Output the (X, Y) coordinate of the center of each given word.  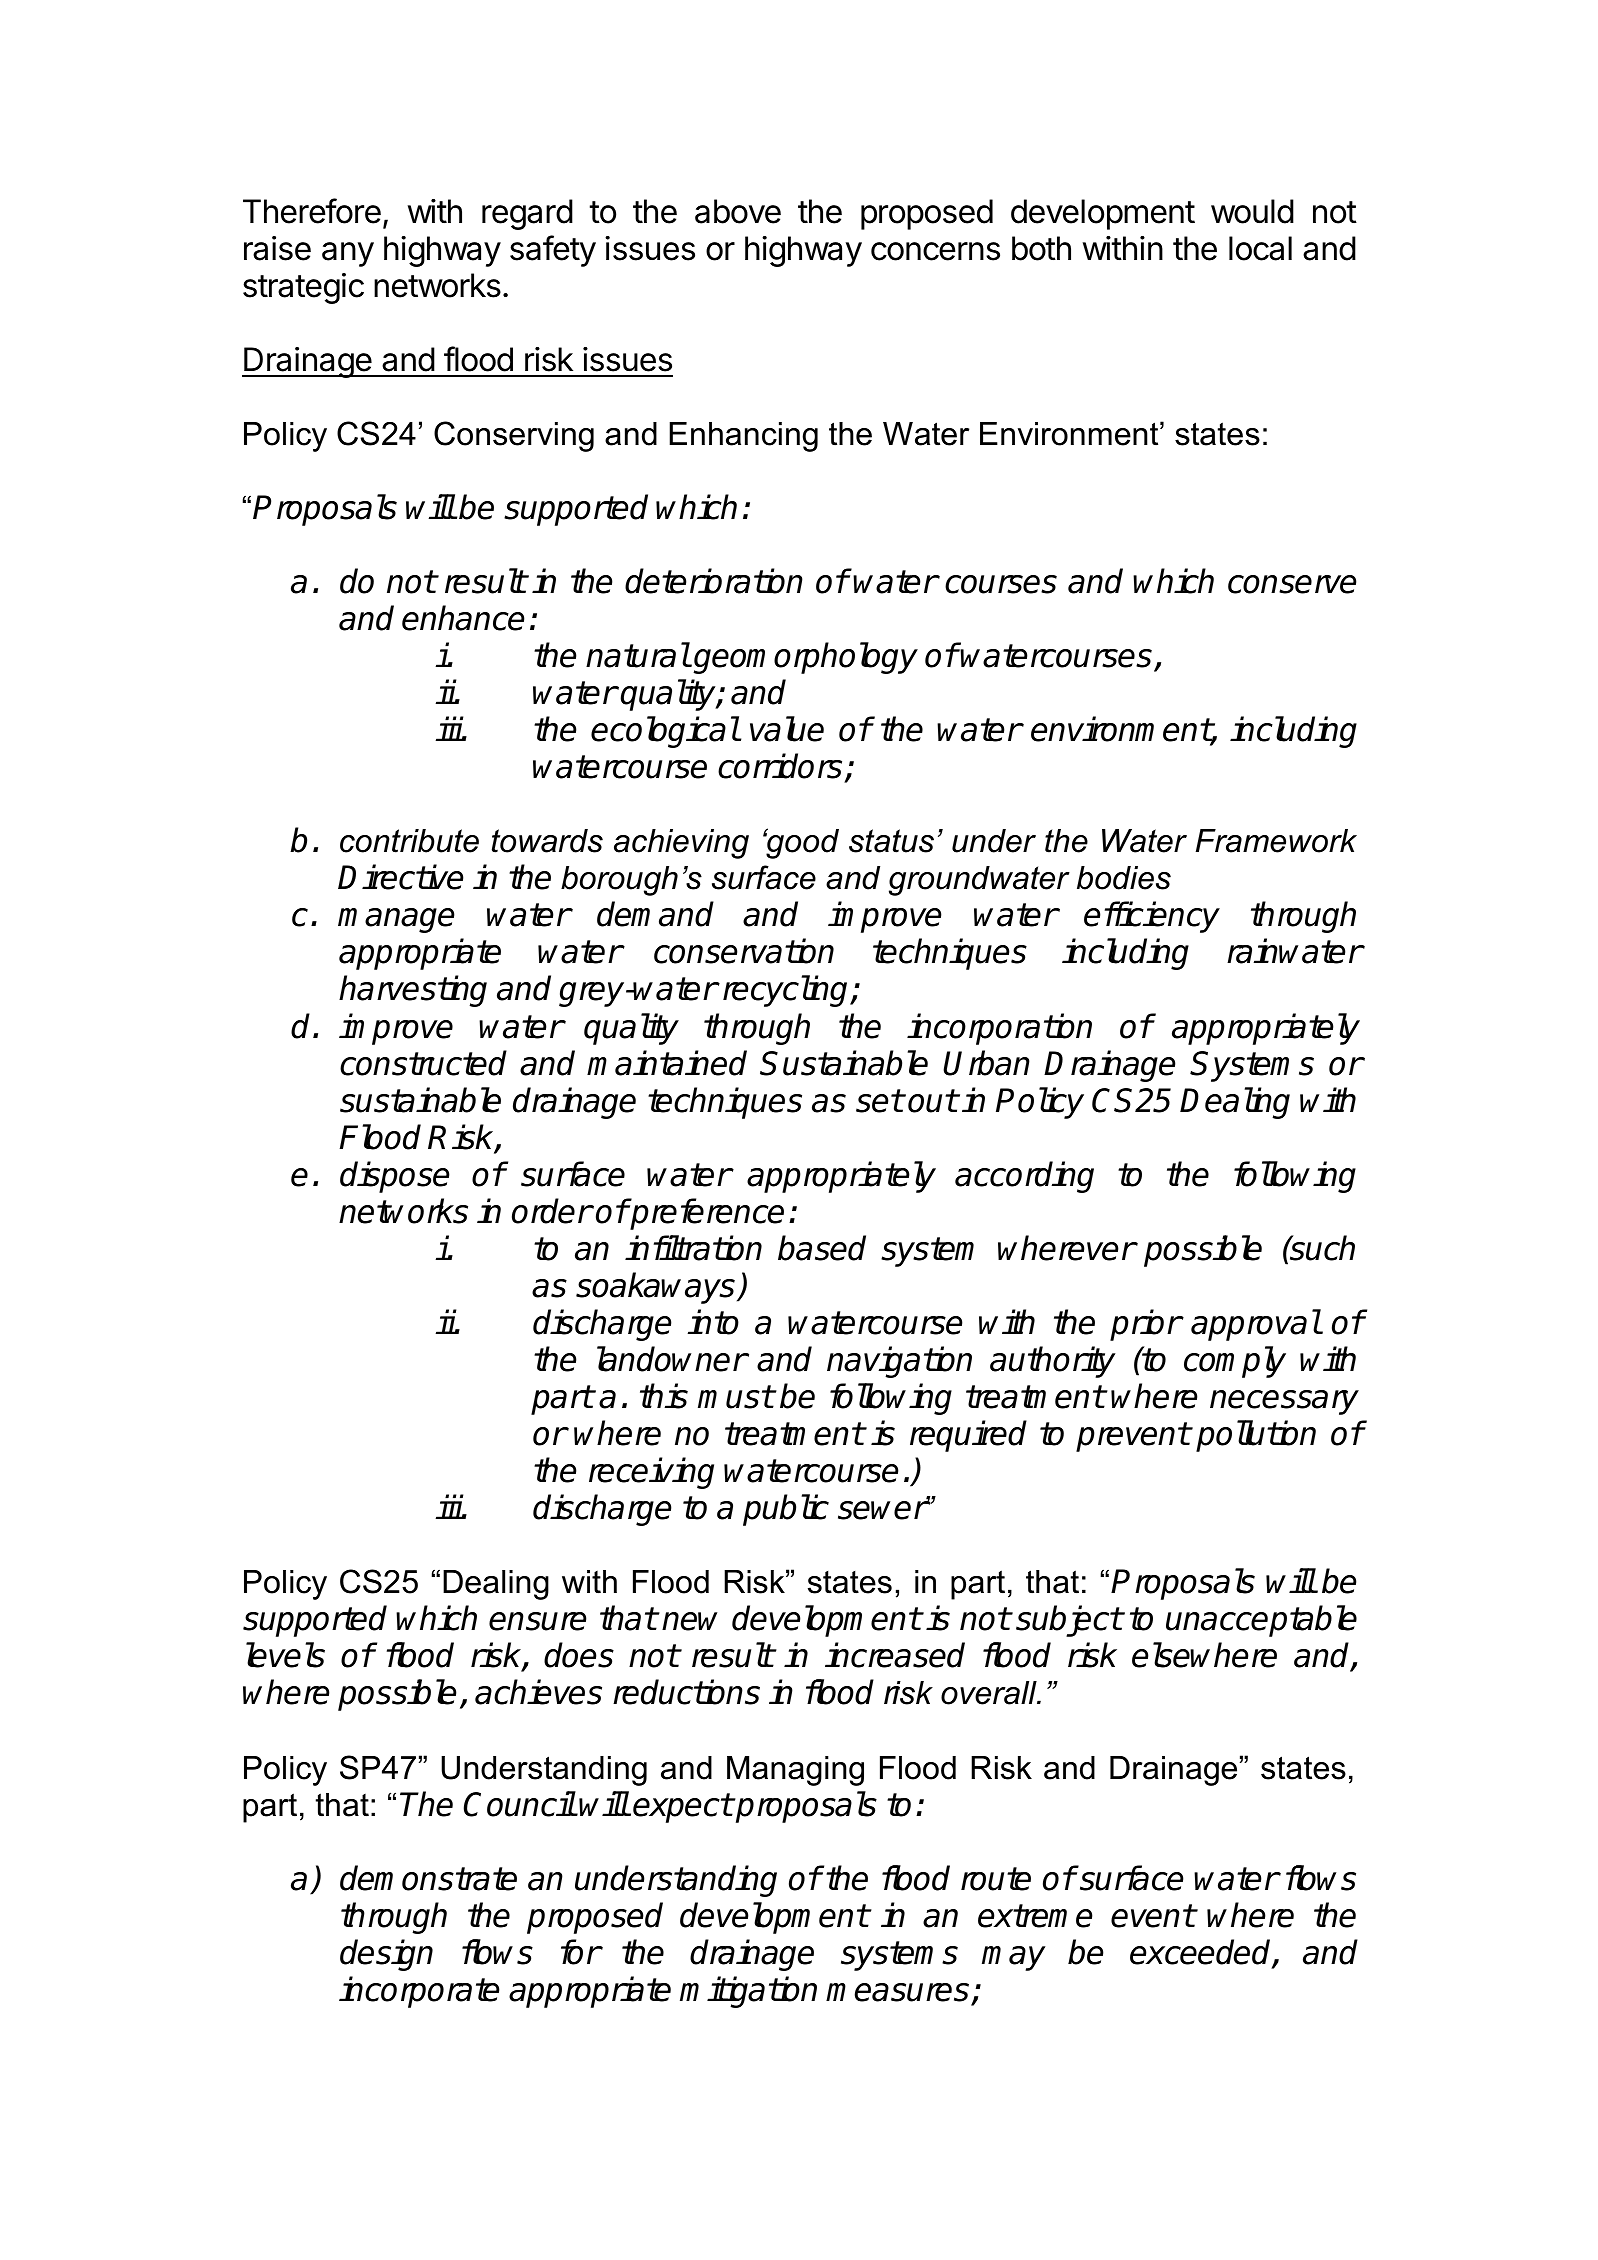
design (386, 1955)
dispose (394, 1177)
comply (1235, 1362)
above (738, 211)
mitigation (748, 1992)
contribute (409, 841)
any (348, 254)
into (713, 1322)
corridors (780, 766)
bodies (1124, 878)
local (1260, 248)
